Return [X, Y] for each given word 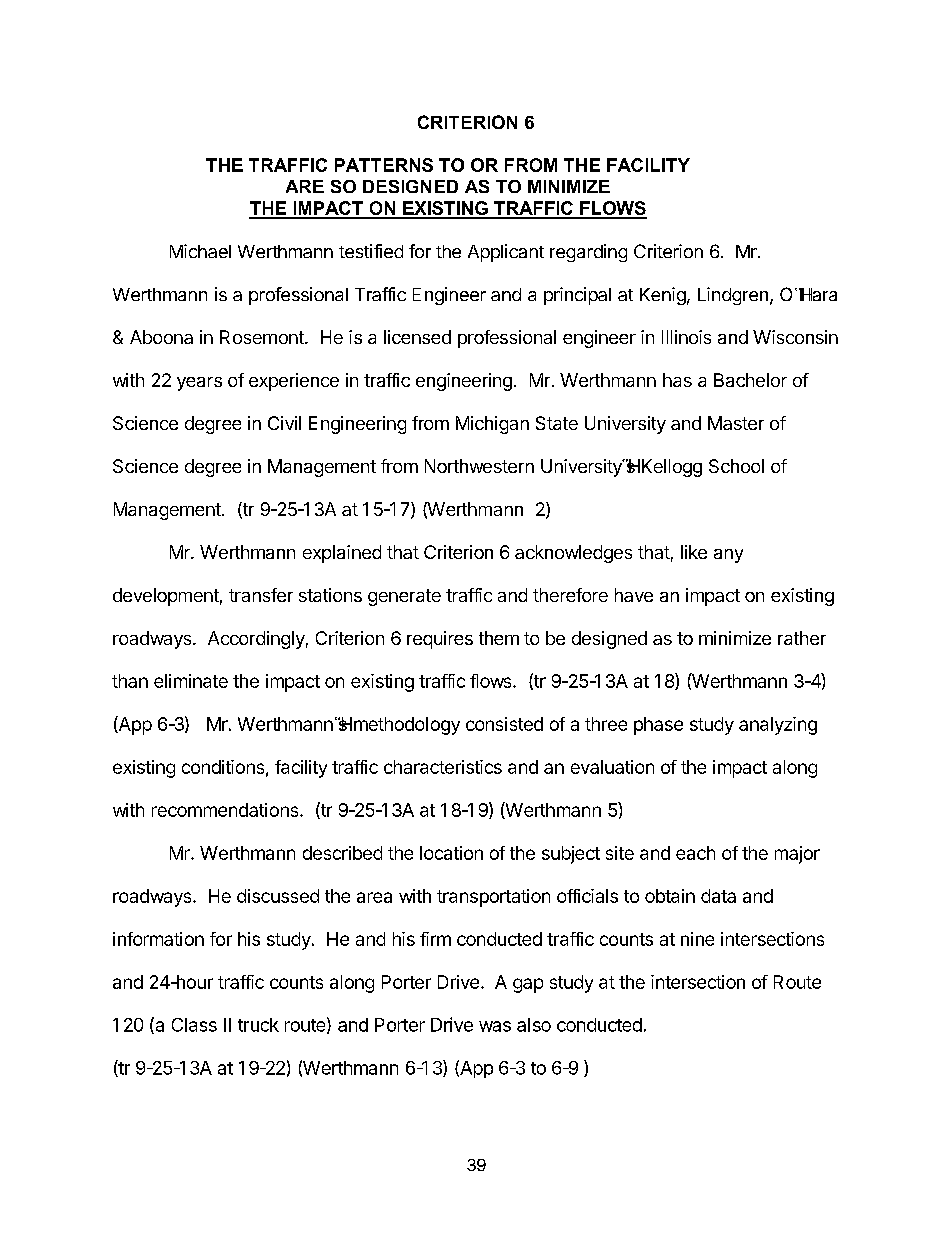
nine [697, 939]
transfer [261, 595]
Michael [200, 251]
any [728, 556]
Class [194, 1025]
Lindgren [733, 296]
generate [404, 597]
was [495, 1026]
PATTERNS [384, 165]
